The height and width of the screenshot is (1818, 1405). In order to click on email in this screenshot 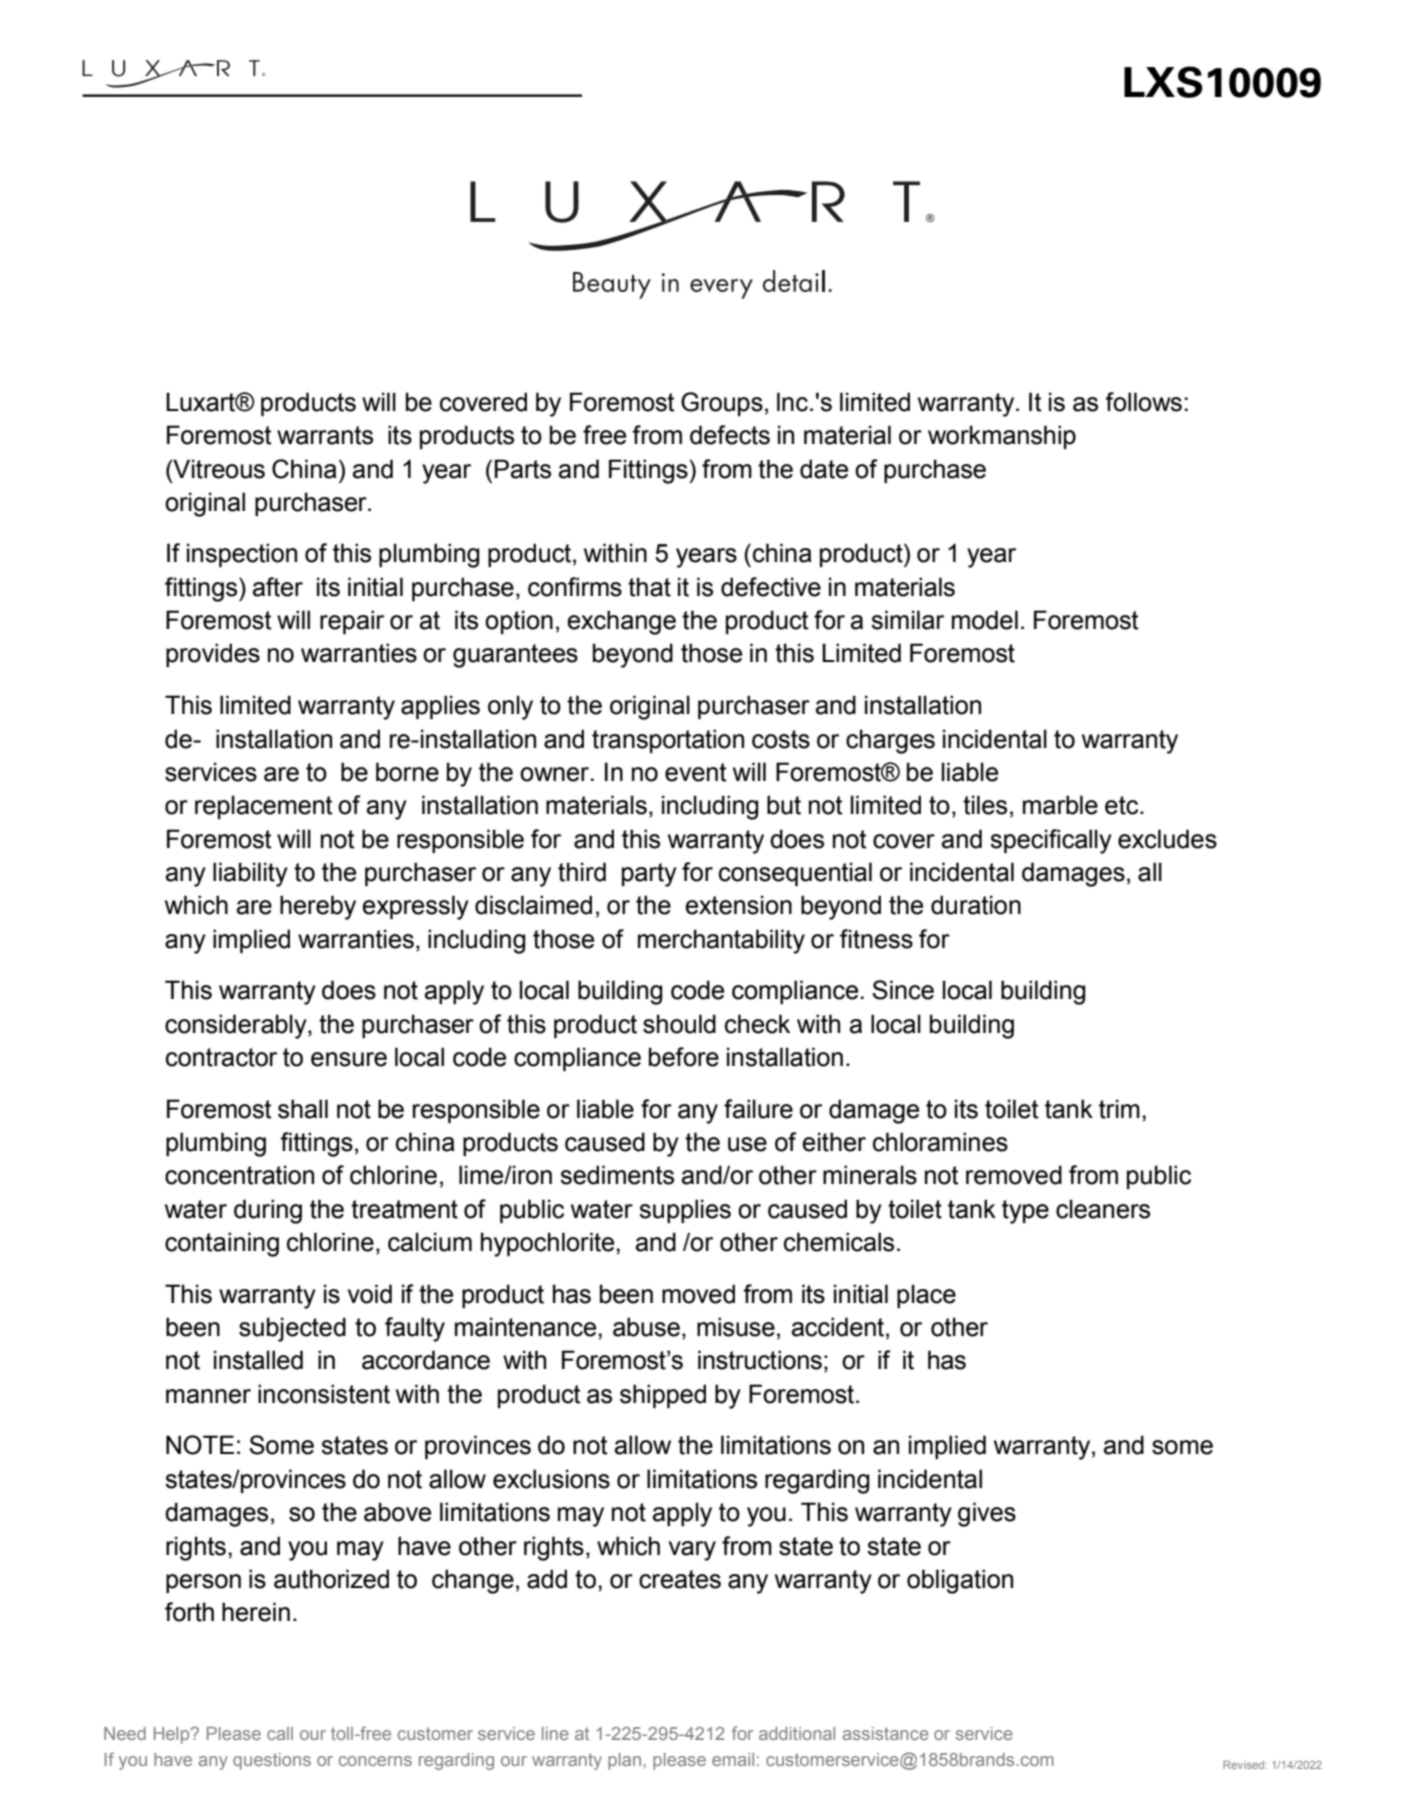, I will do `click(733, 1759)`.
